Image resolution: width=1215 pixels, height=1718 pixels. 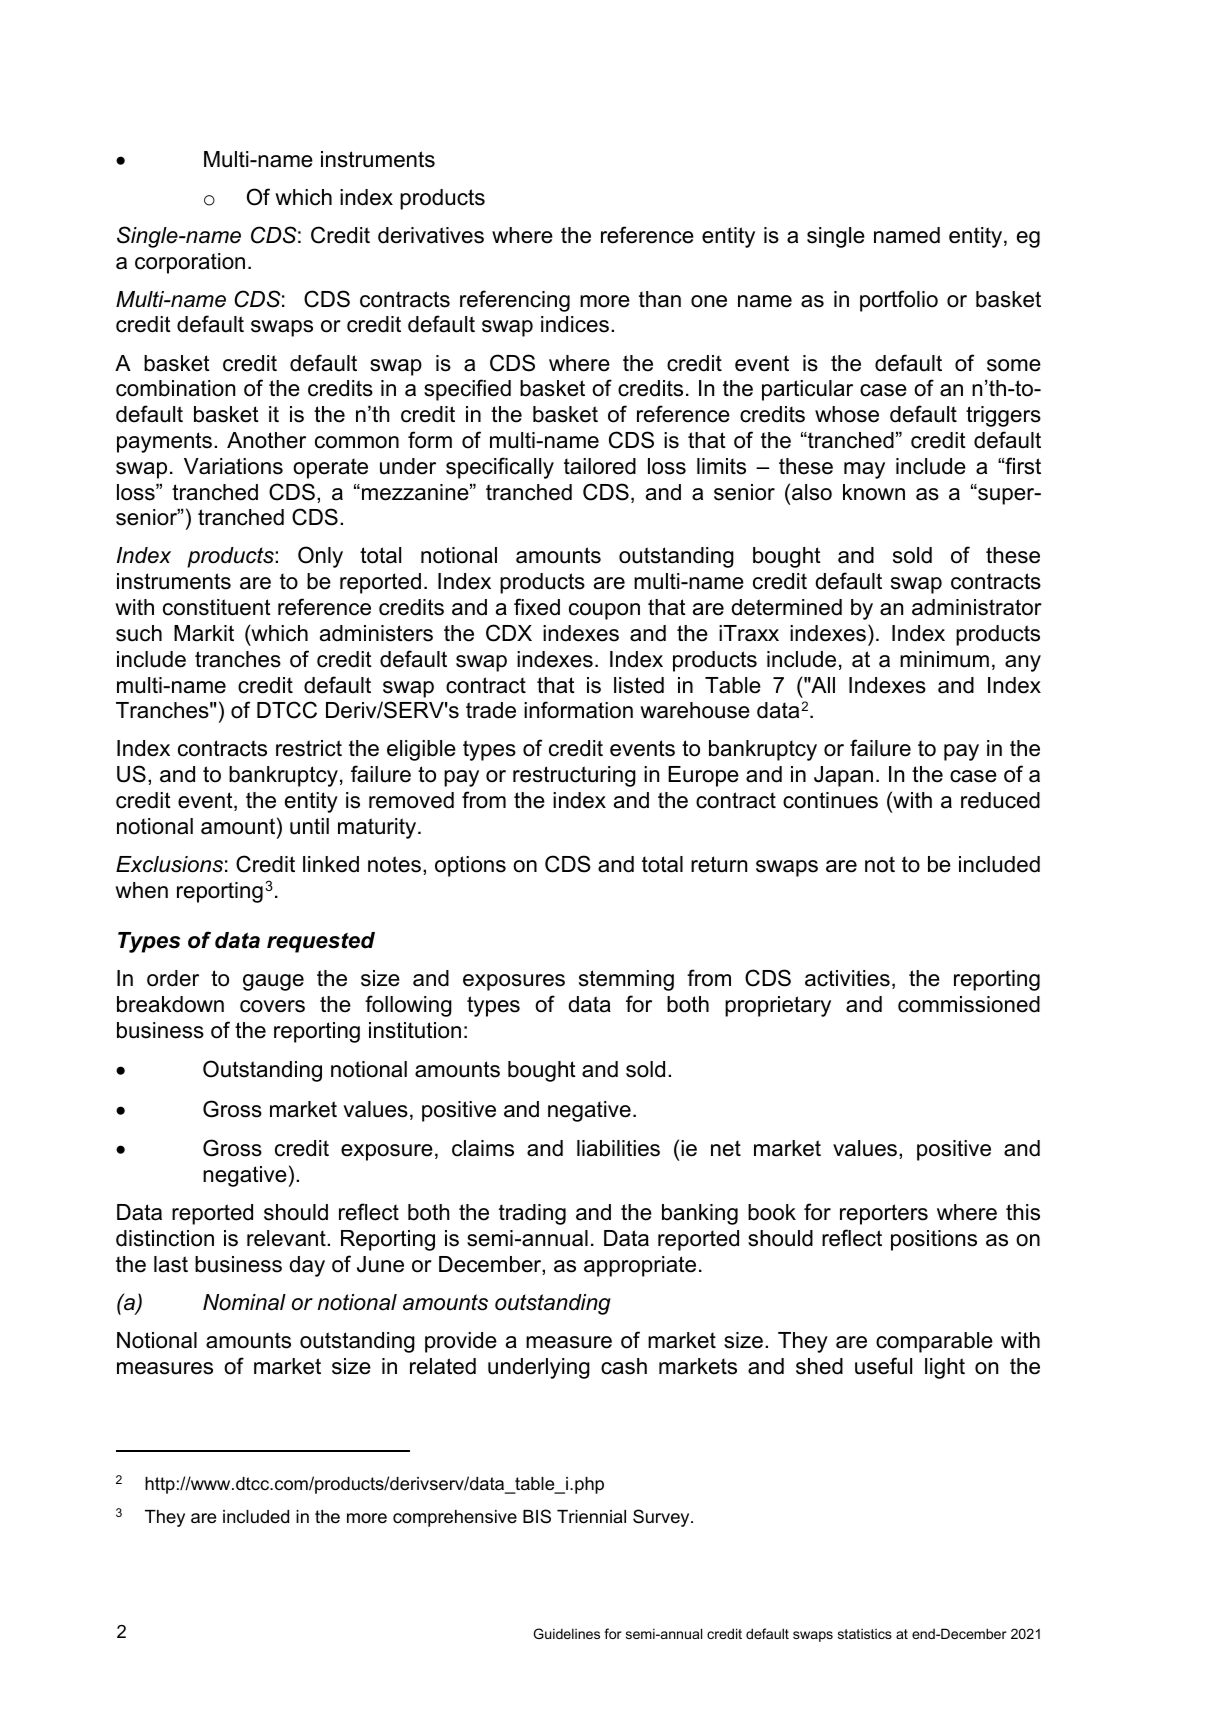 I want to click on Guidelines, so click(x=567, y=1633).
